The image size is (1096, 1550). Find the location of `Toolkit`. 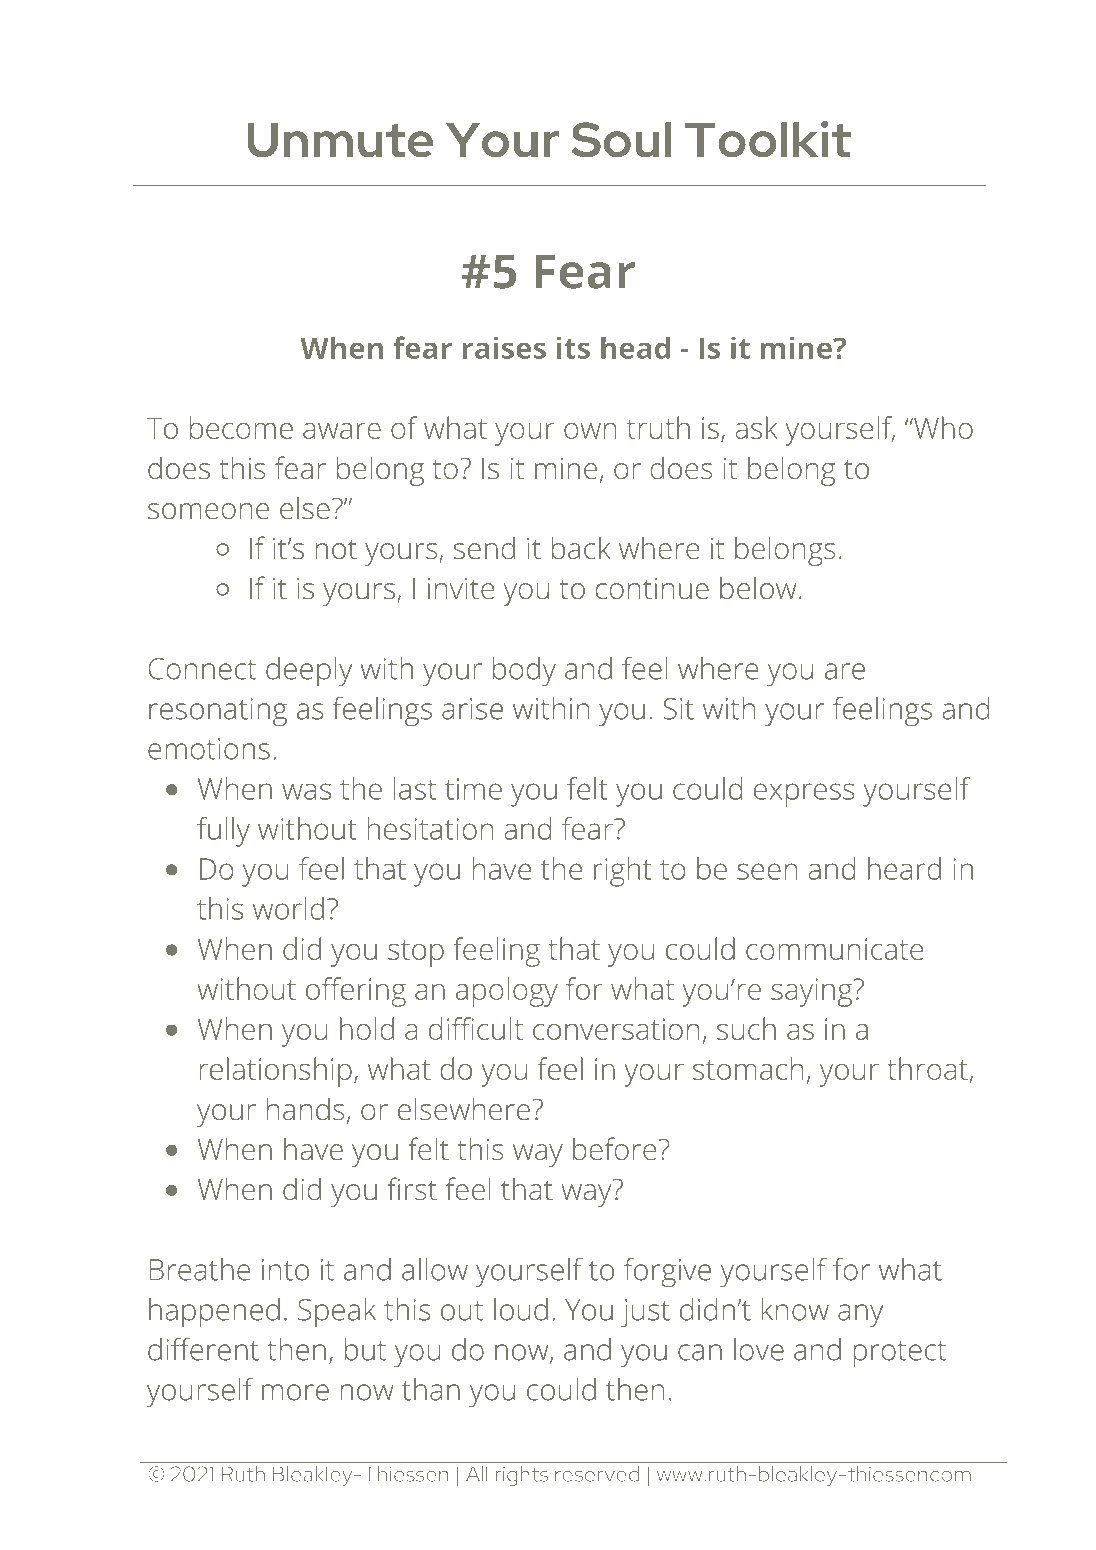

Toolkit is located at coordinates (768, 139).
